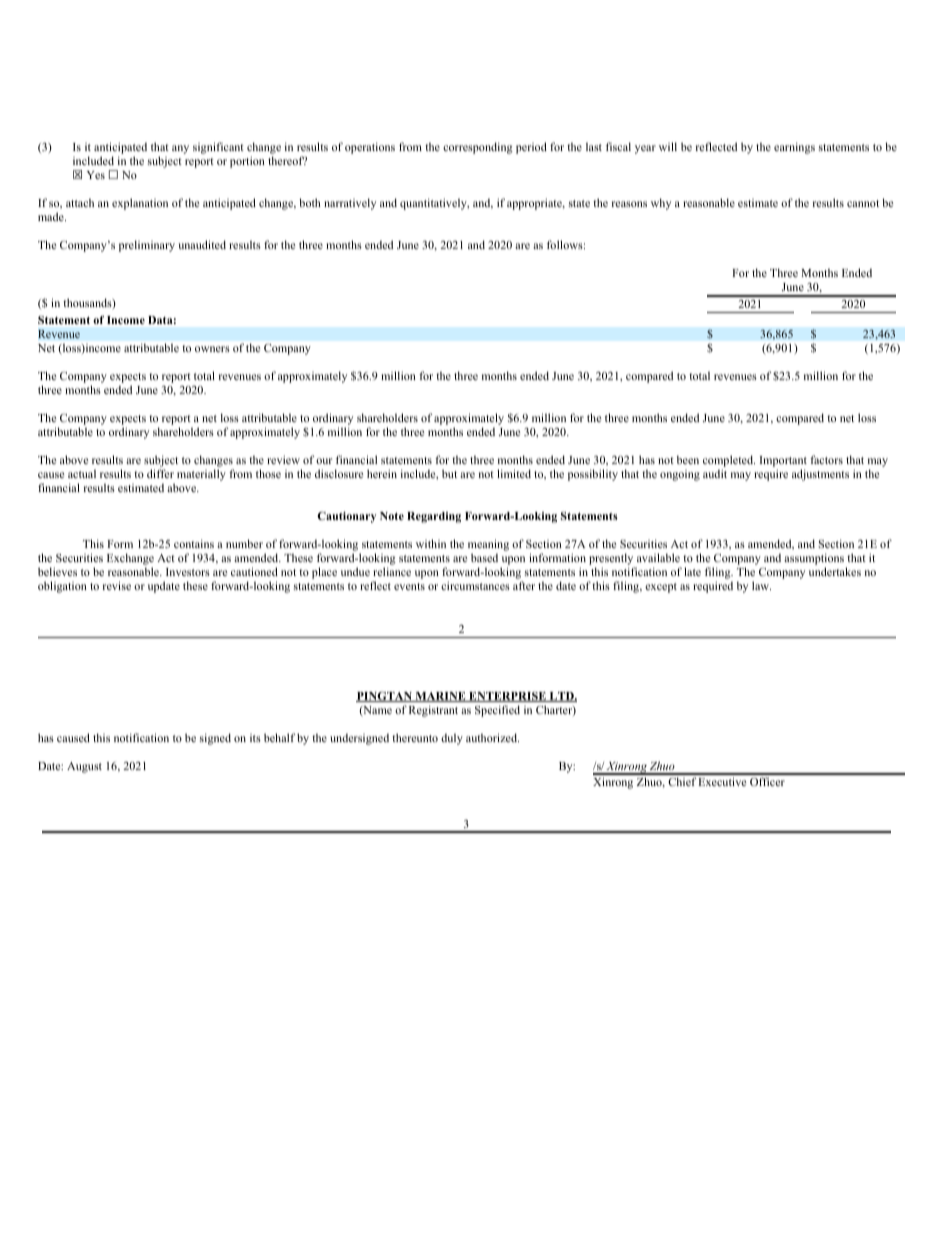  What do you see at coordinates (794, 148) in the screenshot?
I see `earnings` at bounding box center [794, 148].
